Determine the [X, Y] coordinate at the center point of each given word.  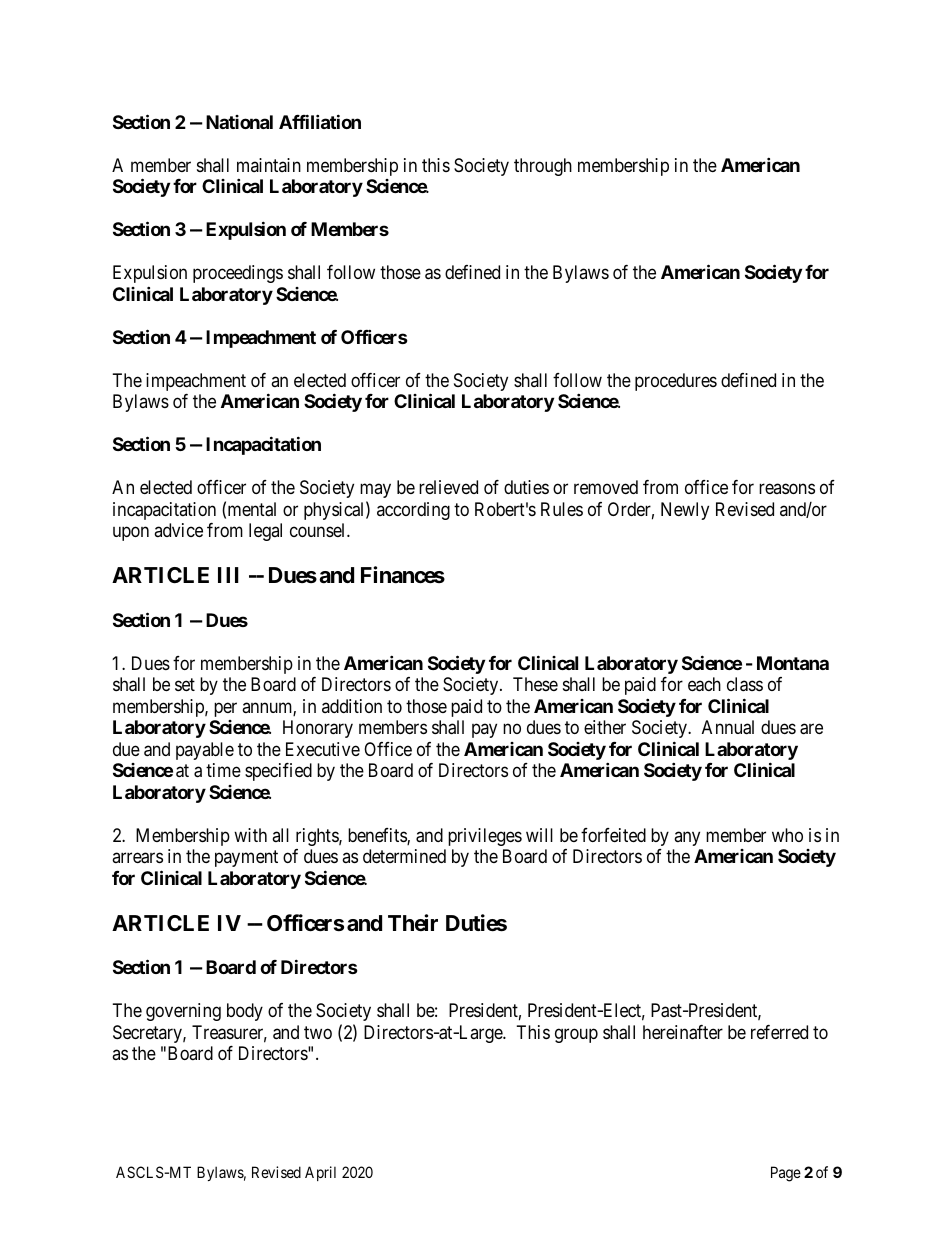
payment [246, 858]
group [576, 1035]
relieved [448, 487]
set [185, 684]
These [535, 684]
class [745, 684]
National [239, 122]
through [543, 167]
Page [786, 1174]
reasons [787, 489]
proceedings [238, 274]
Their [413, 922]
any [687, 838]
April [320, 1173]
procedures [676, 382]
